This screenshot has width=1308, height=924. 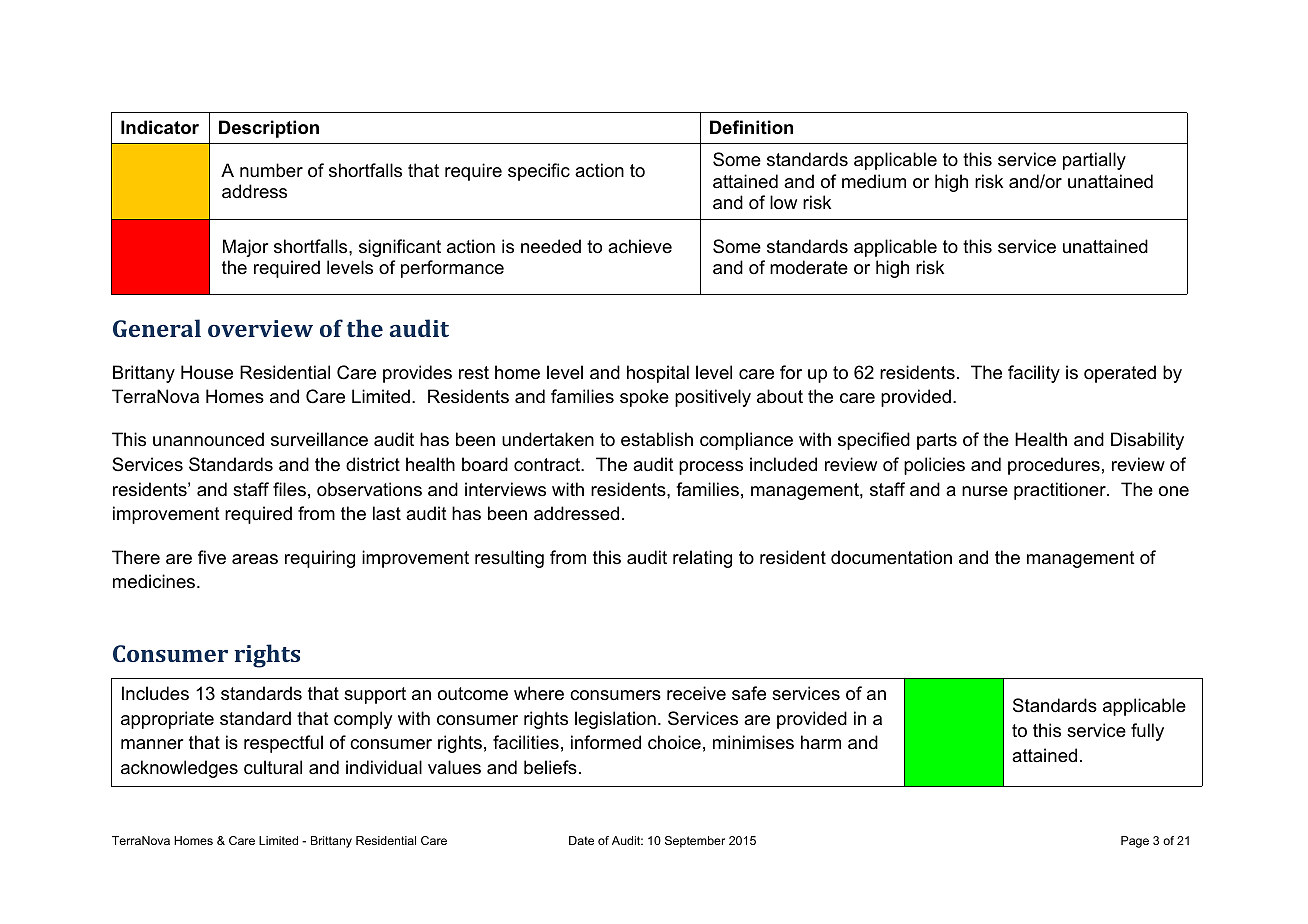 What do you see at coordinates (696, 693) in the screenshot?
I see `receive` at bounding box center [696, 693].
